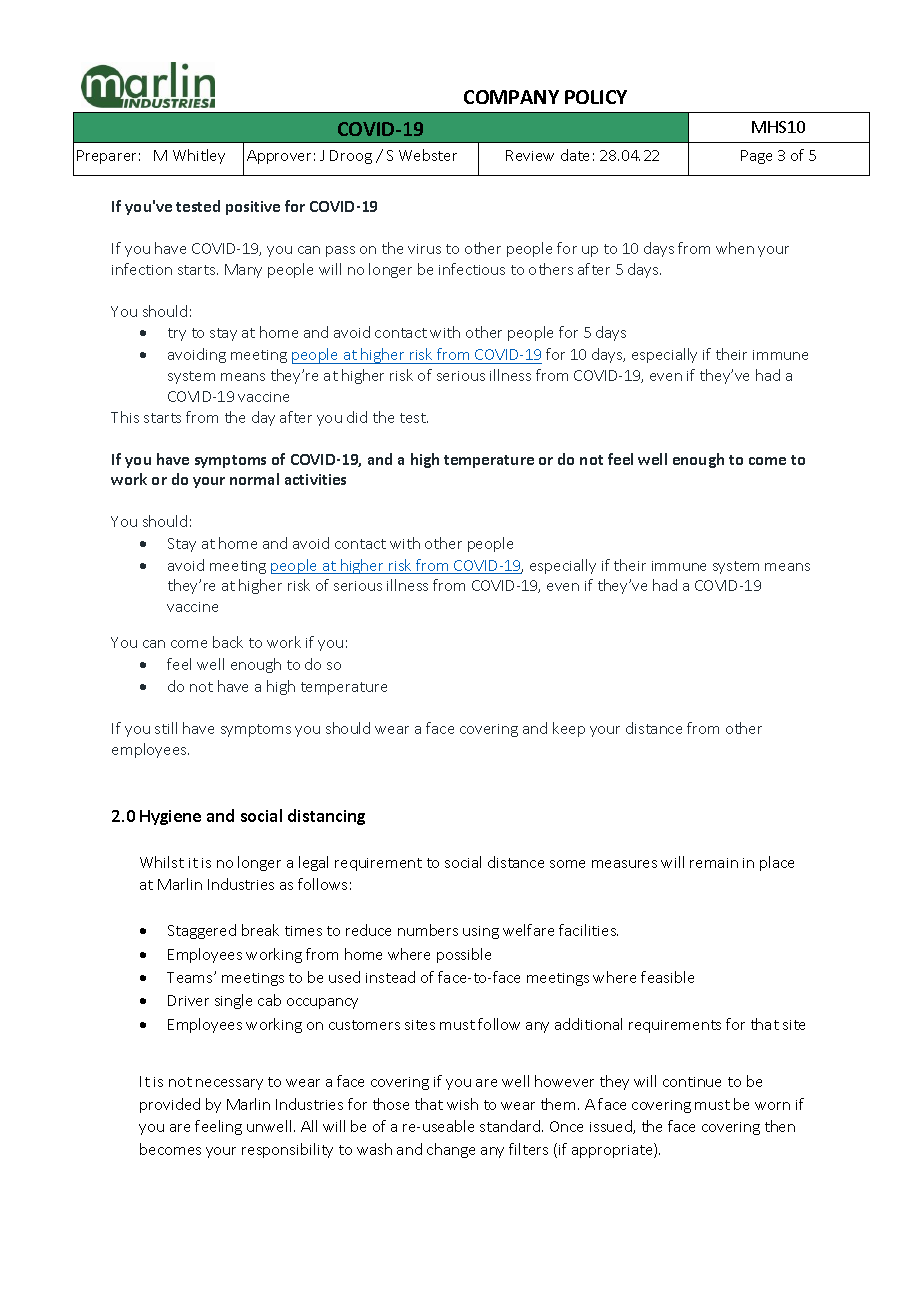  What do you see at coordinates (756, 157) in the document?
I see `Page` at bounding box center [756, 157].
